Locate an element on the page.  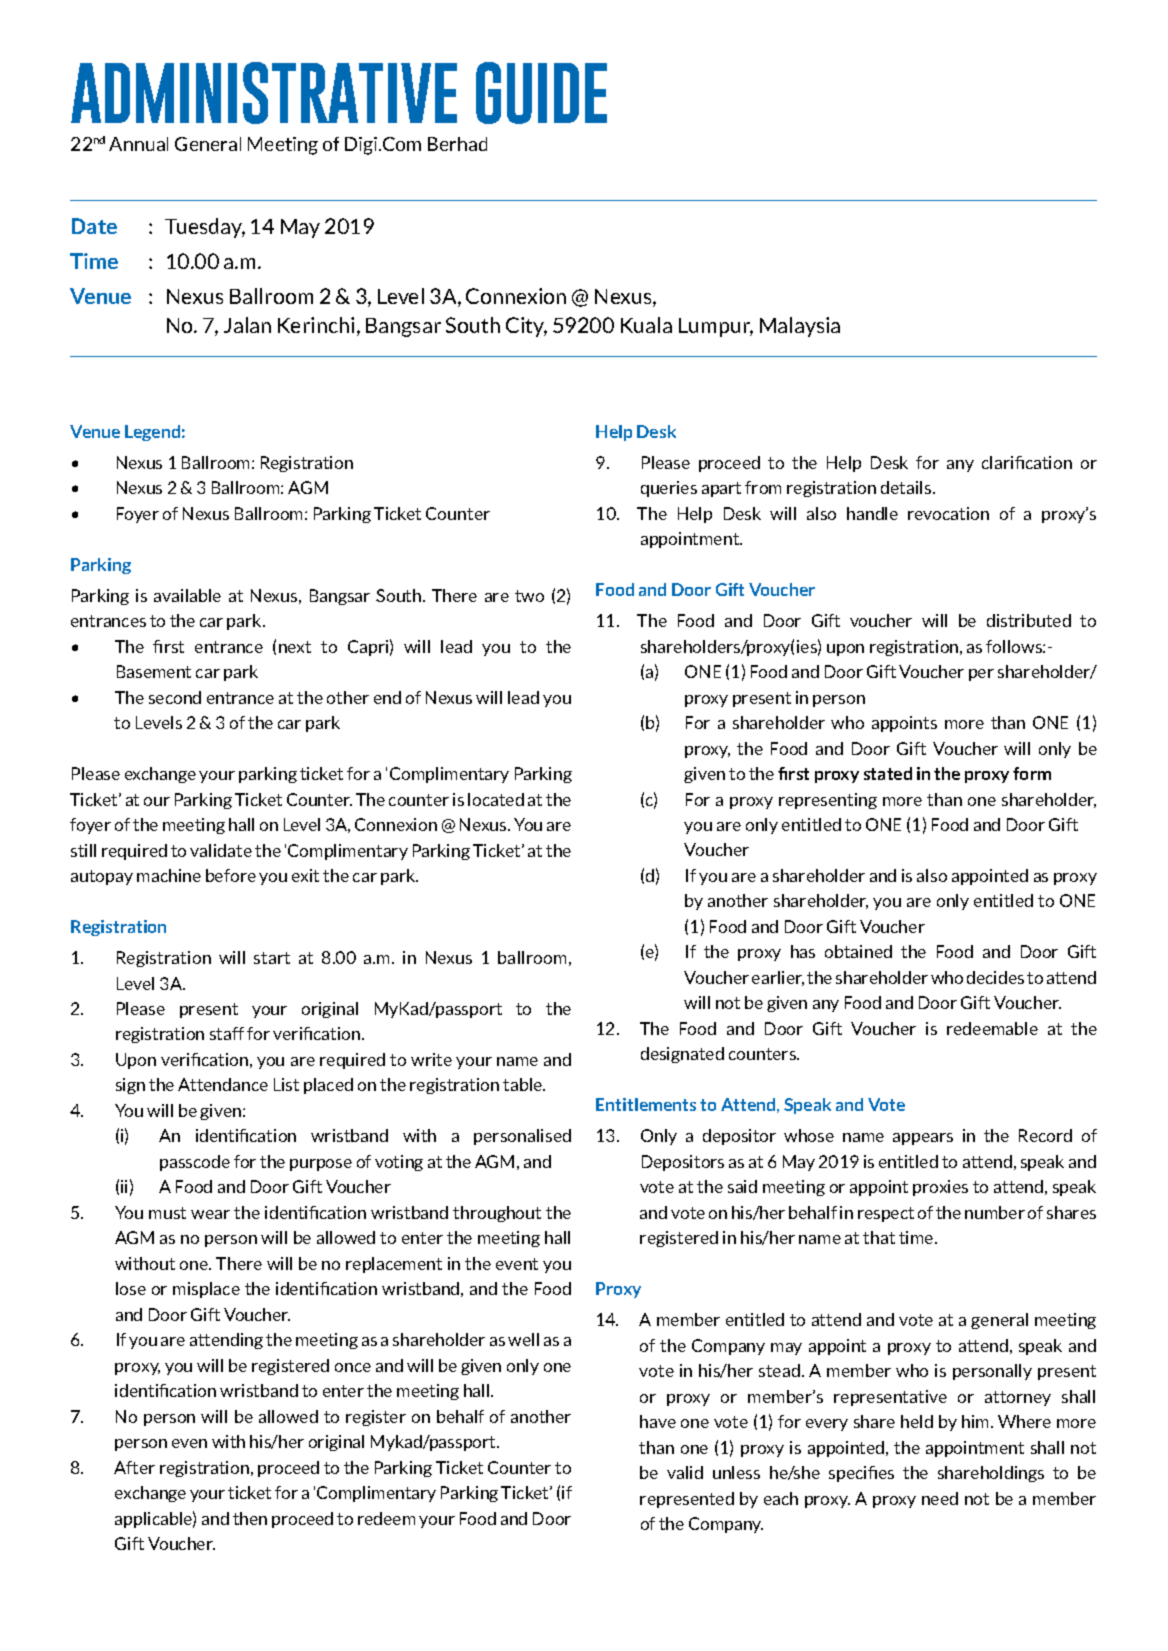
guide is located at coordinates (541, 93).
